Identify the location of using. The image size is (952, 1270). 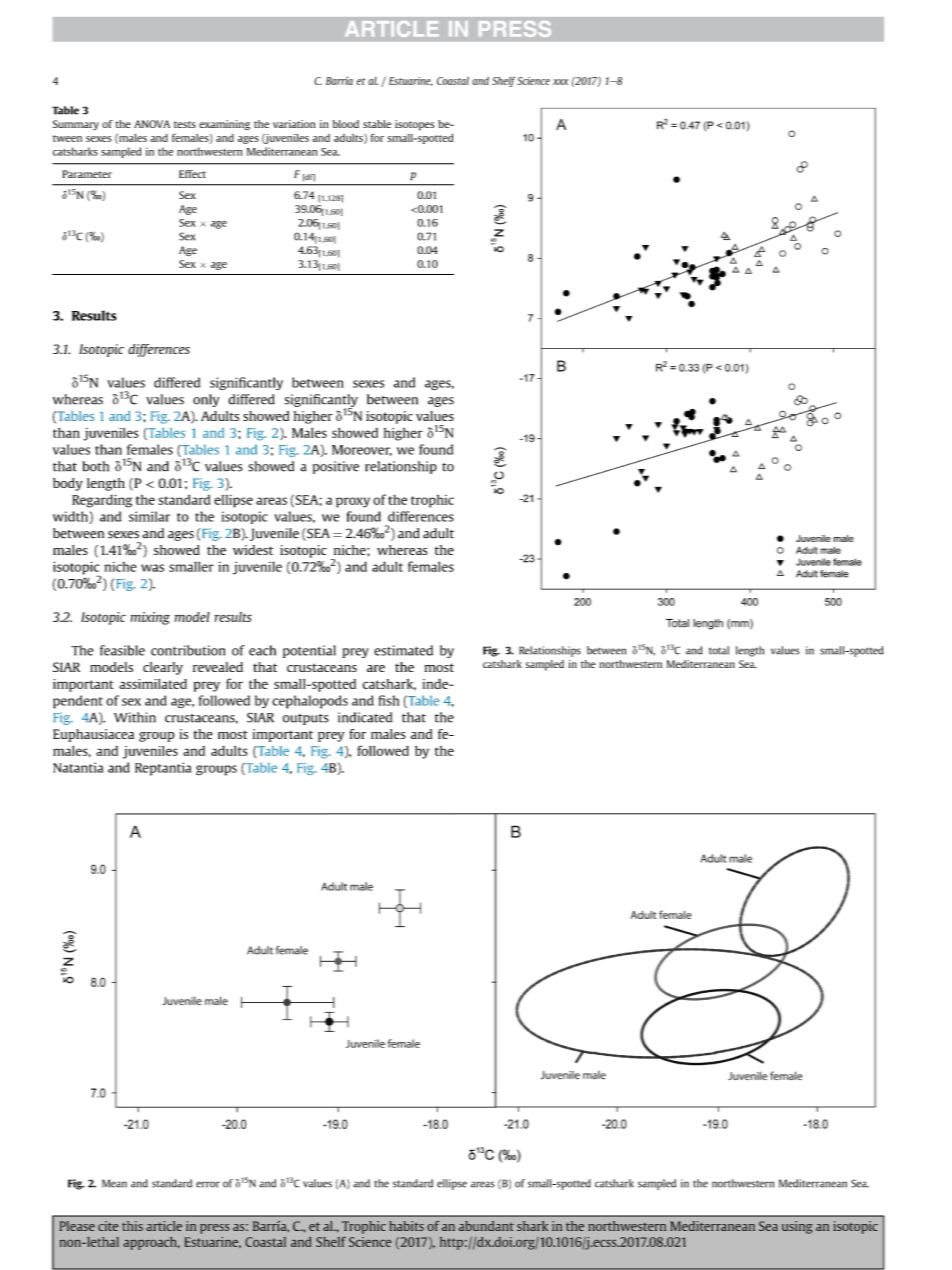
(797, 1227).
